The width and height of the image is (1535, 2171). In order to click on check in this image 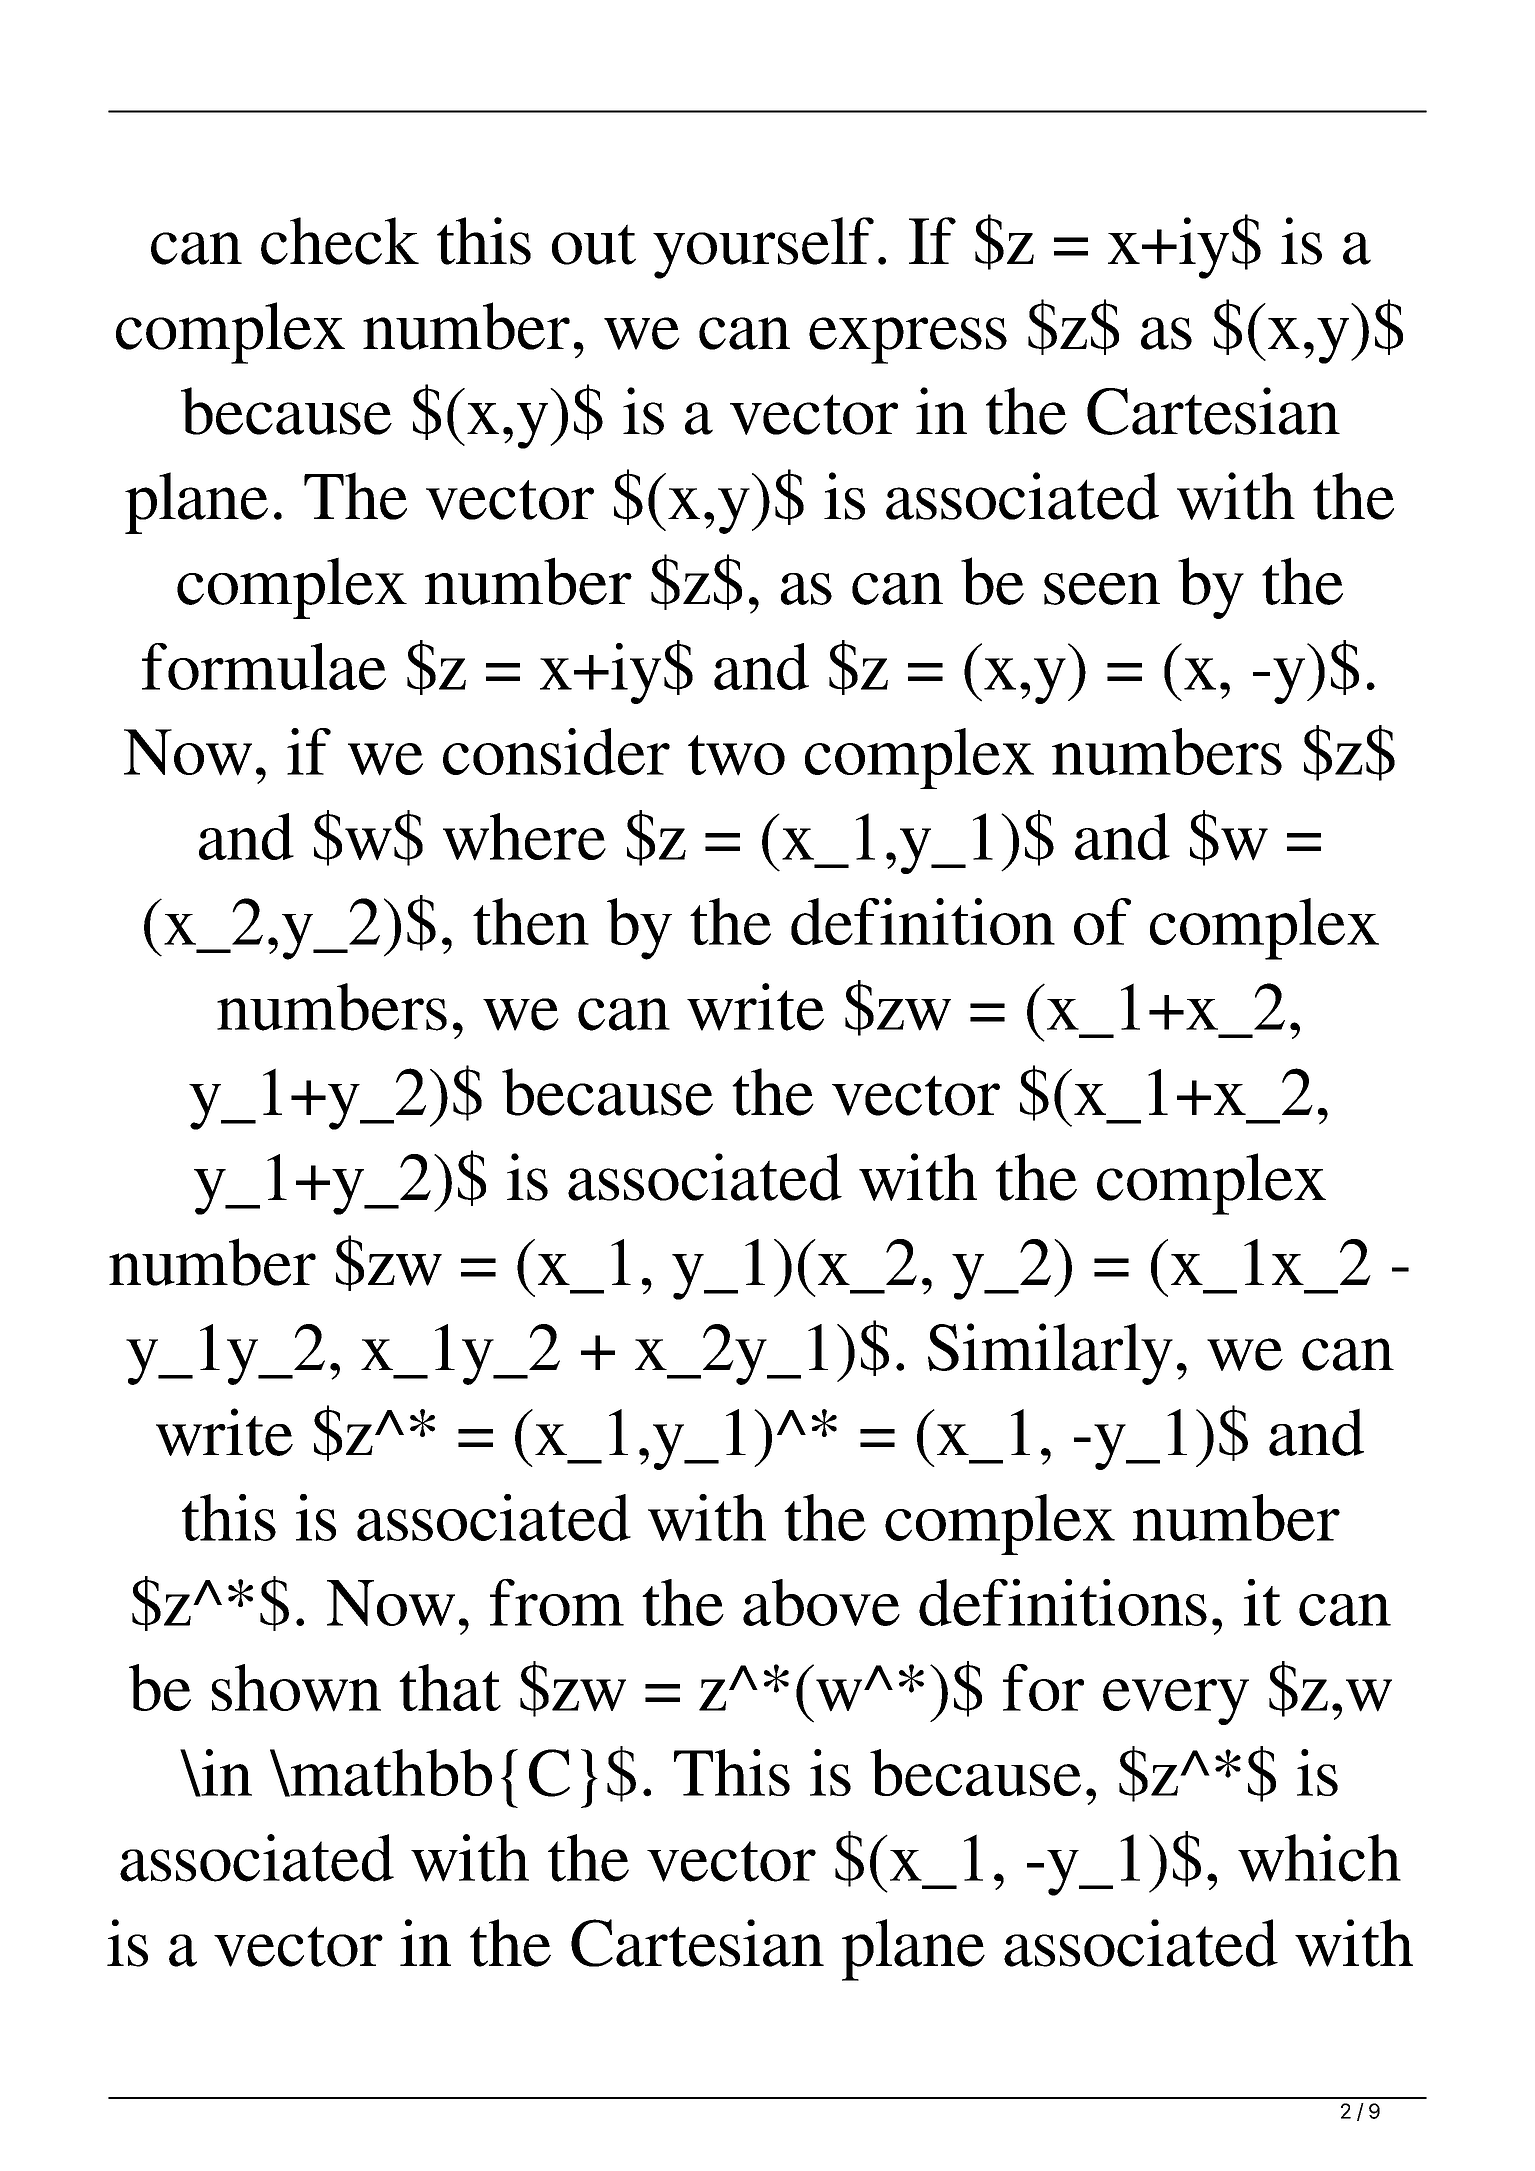, I will do `click(340, 241)`.
